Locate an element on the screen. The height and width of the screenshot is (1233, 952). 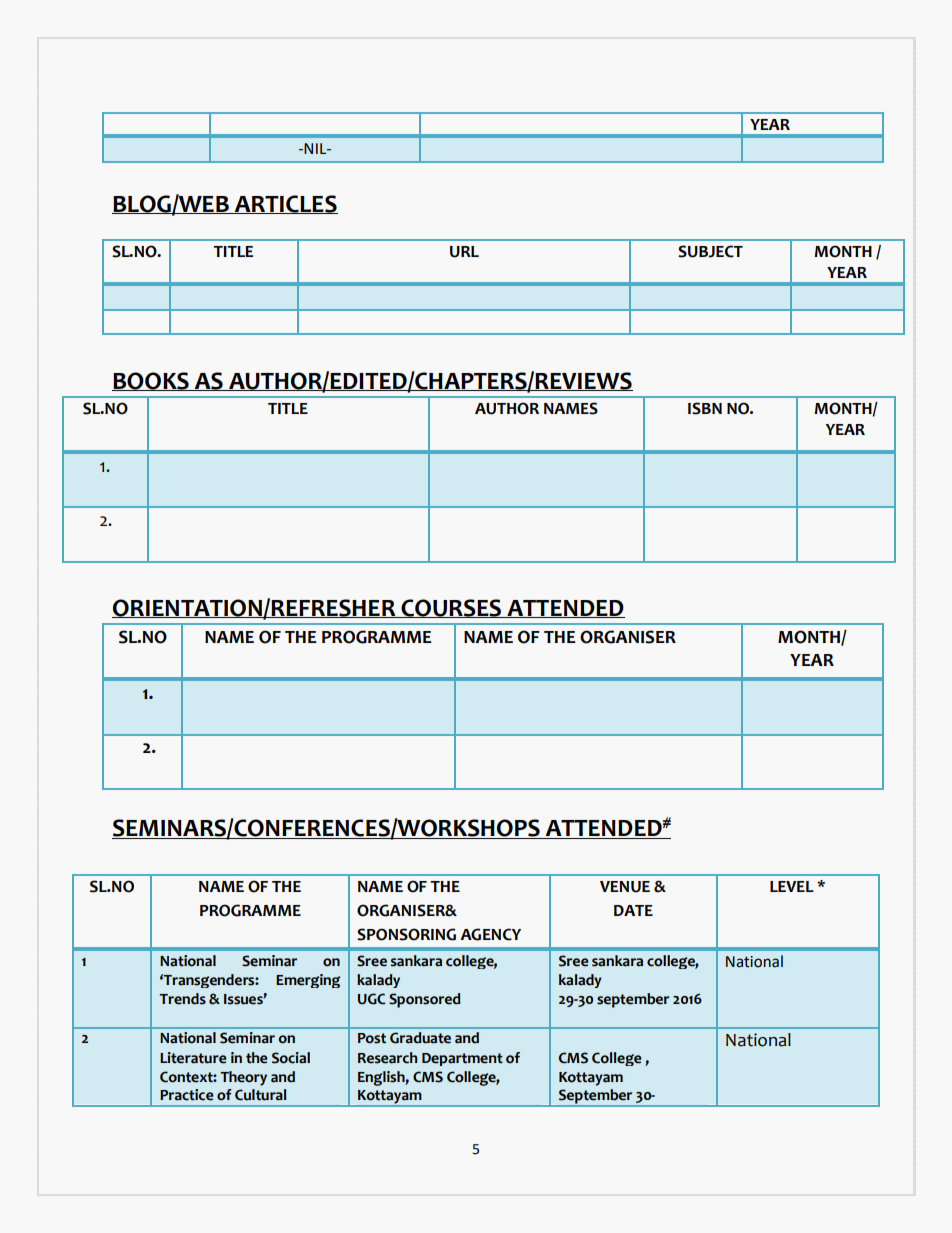
LEVEL is located at coordinates (792, 886).
